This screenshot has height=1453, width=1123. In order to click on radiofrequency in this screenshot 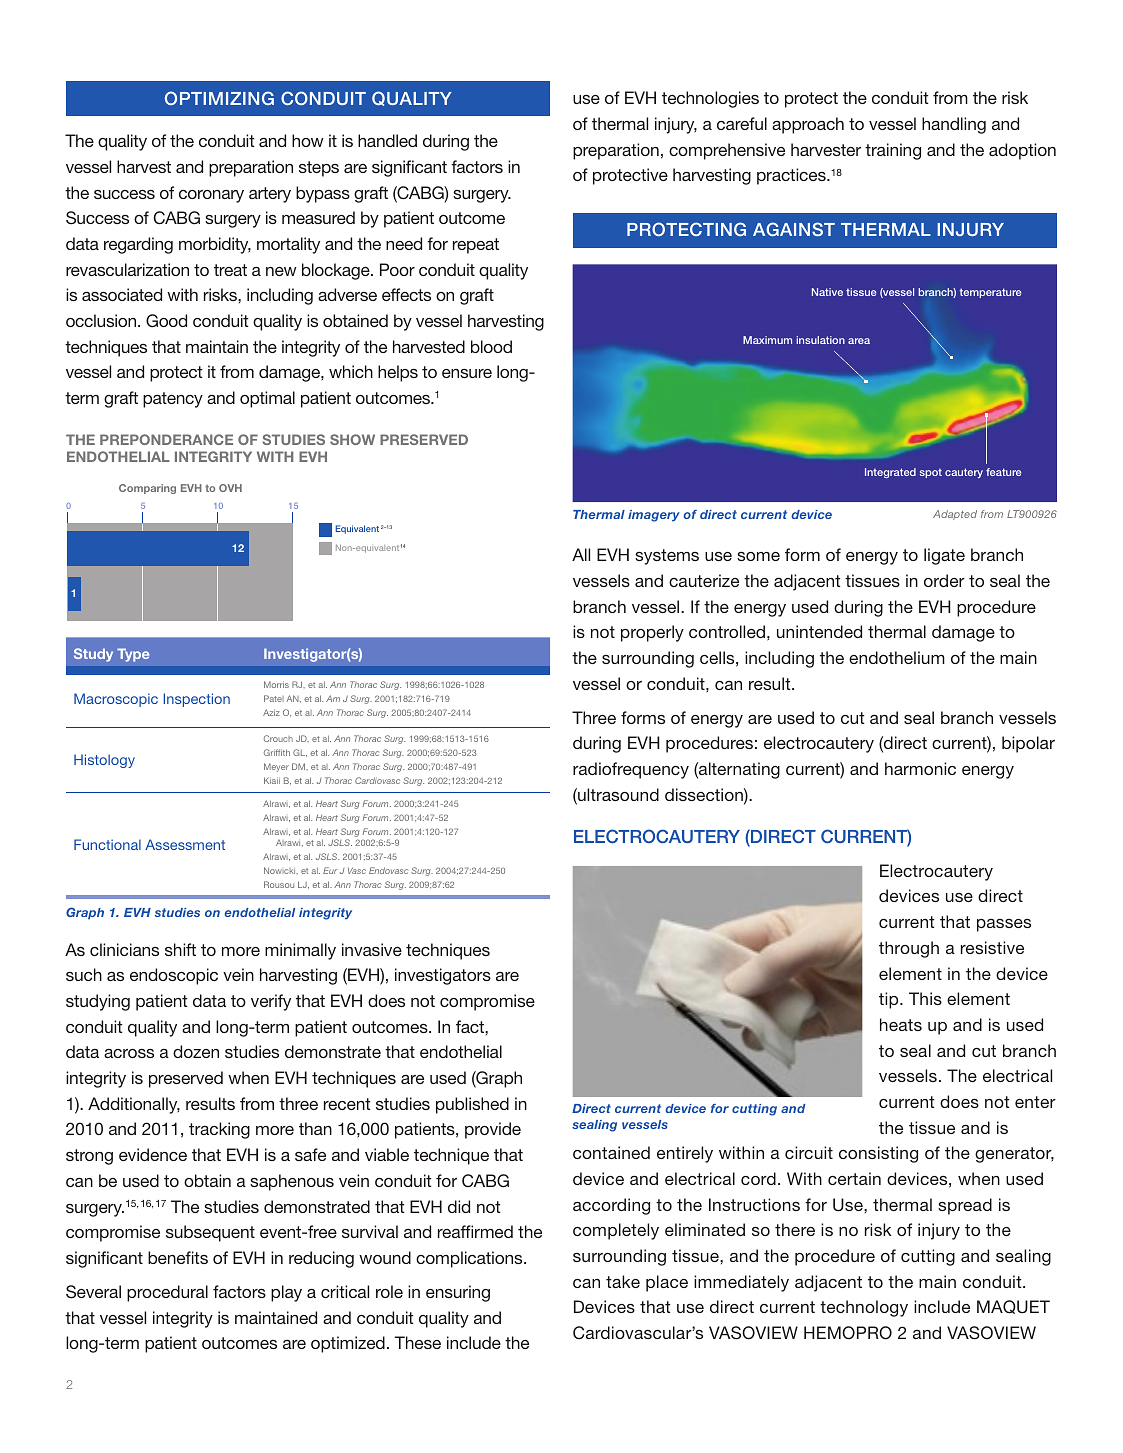, I will do `click(631, 770)`.
